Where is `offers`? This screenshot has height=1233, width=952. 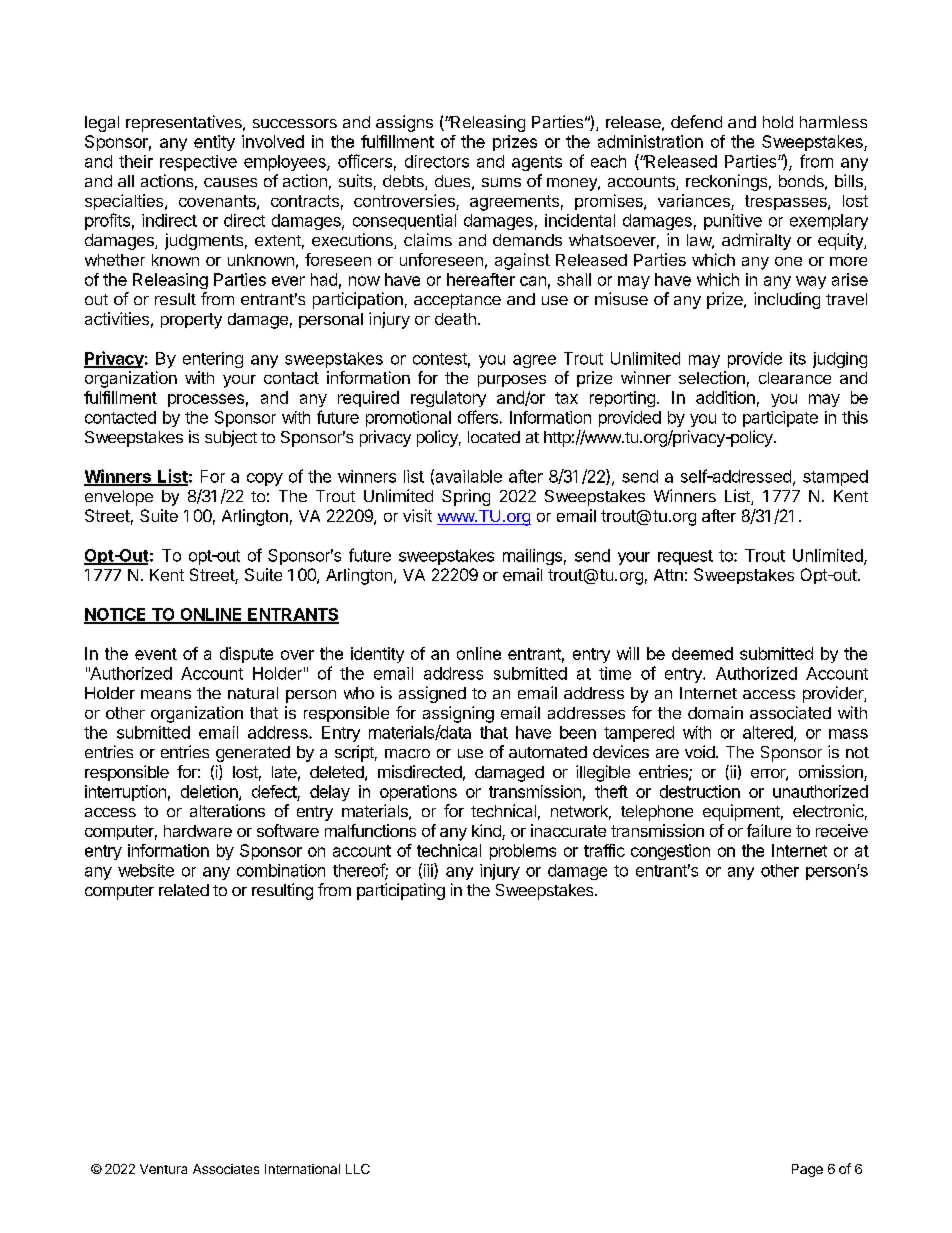 offers is located at coordinates (478, 417).
